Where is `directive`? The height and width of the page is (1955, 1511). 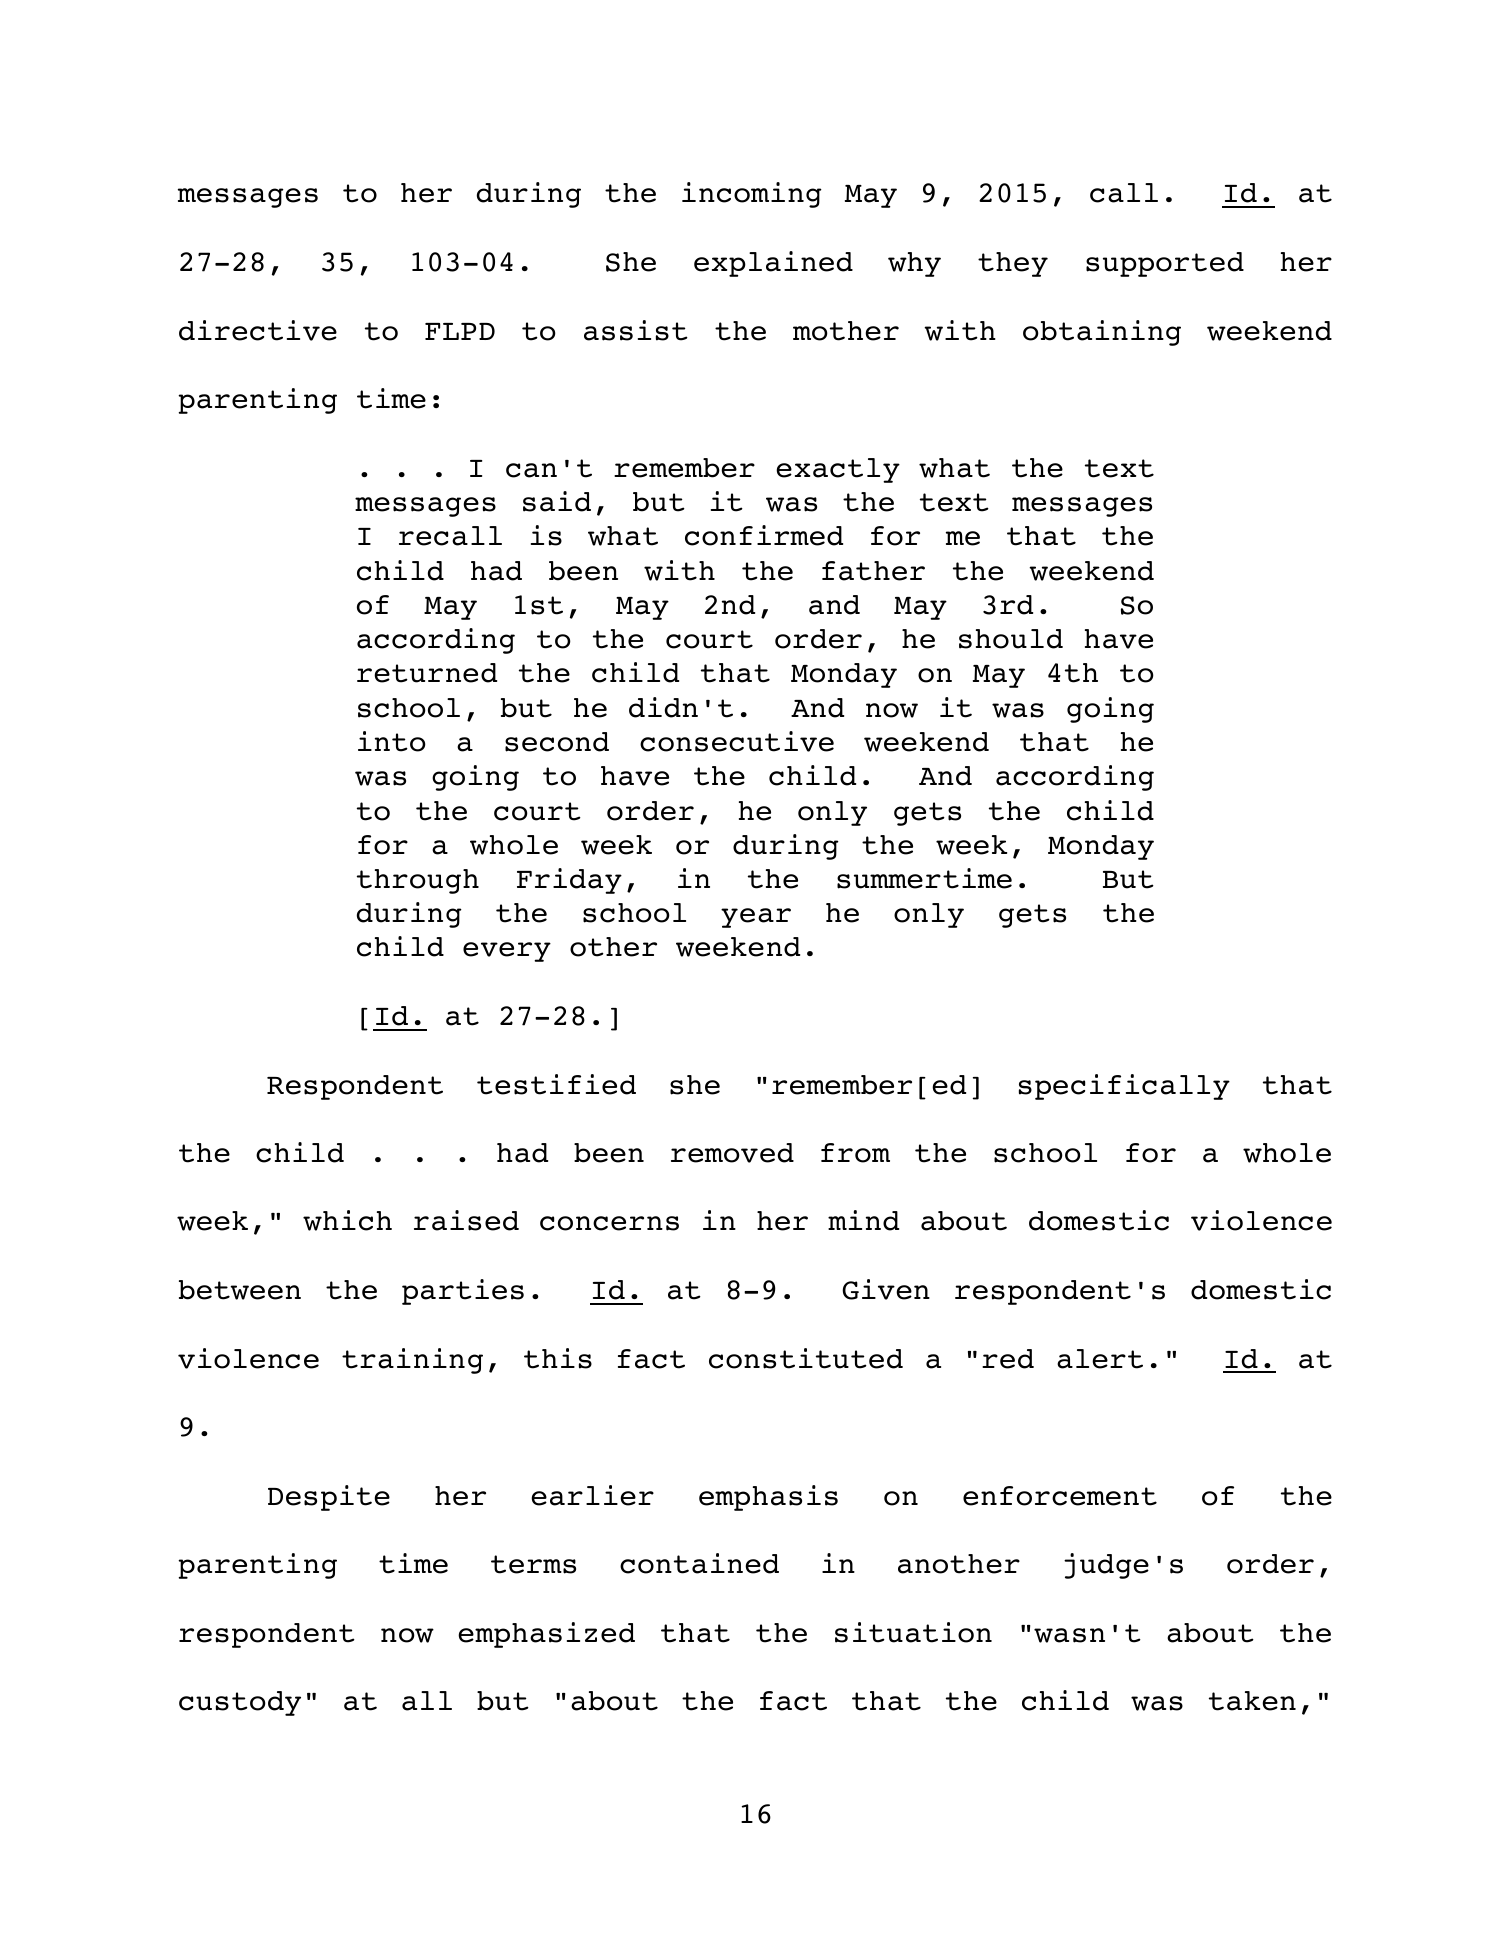
directive is located at coordinates (258, 330).
